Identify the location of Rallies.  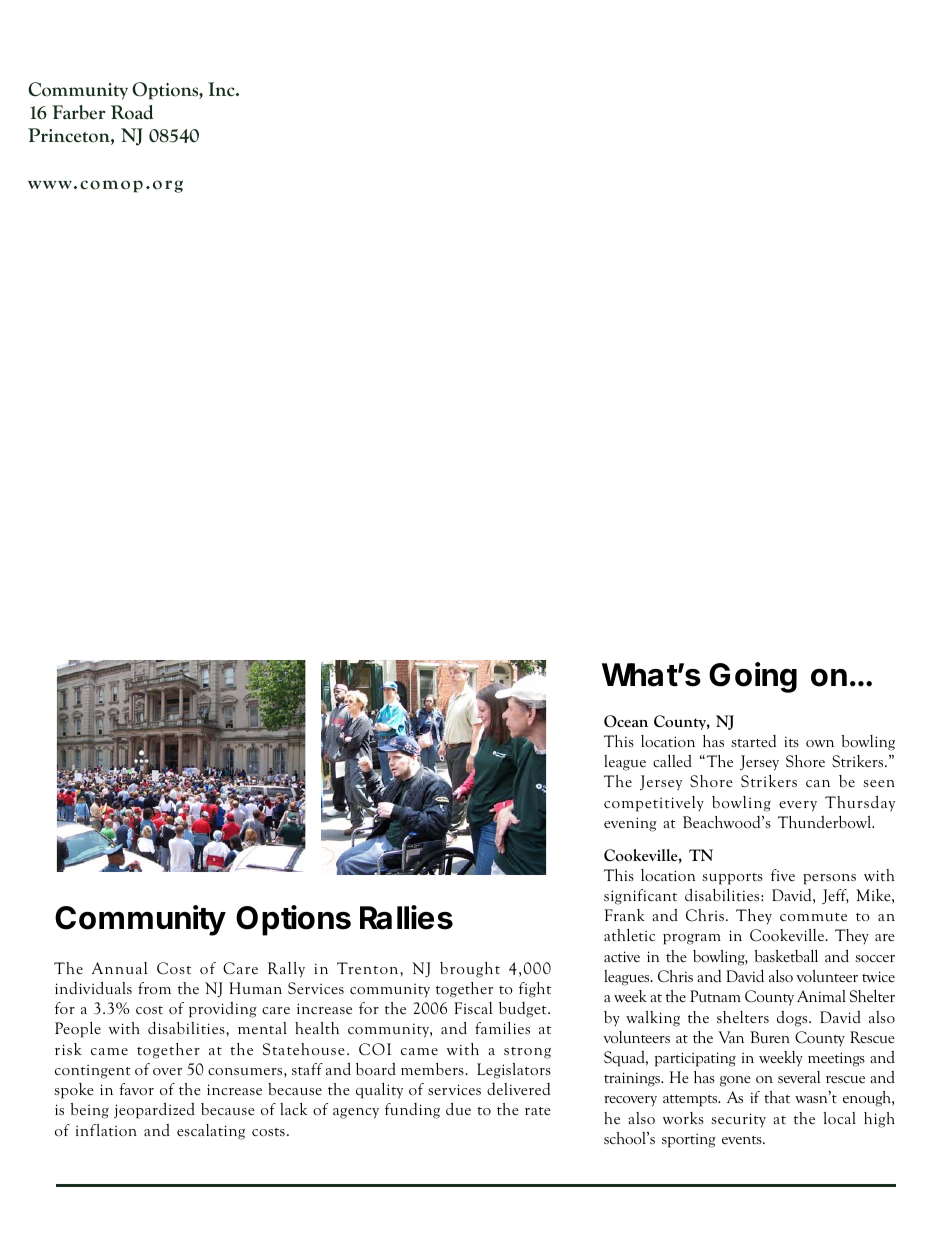
(406, 917).
